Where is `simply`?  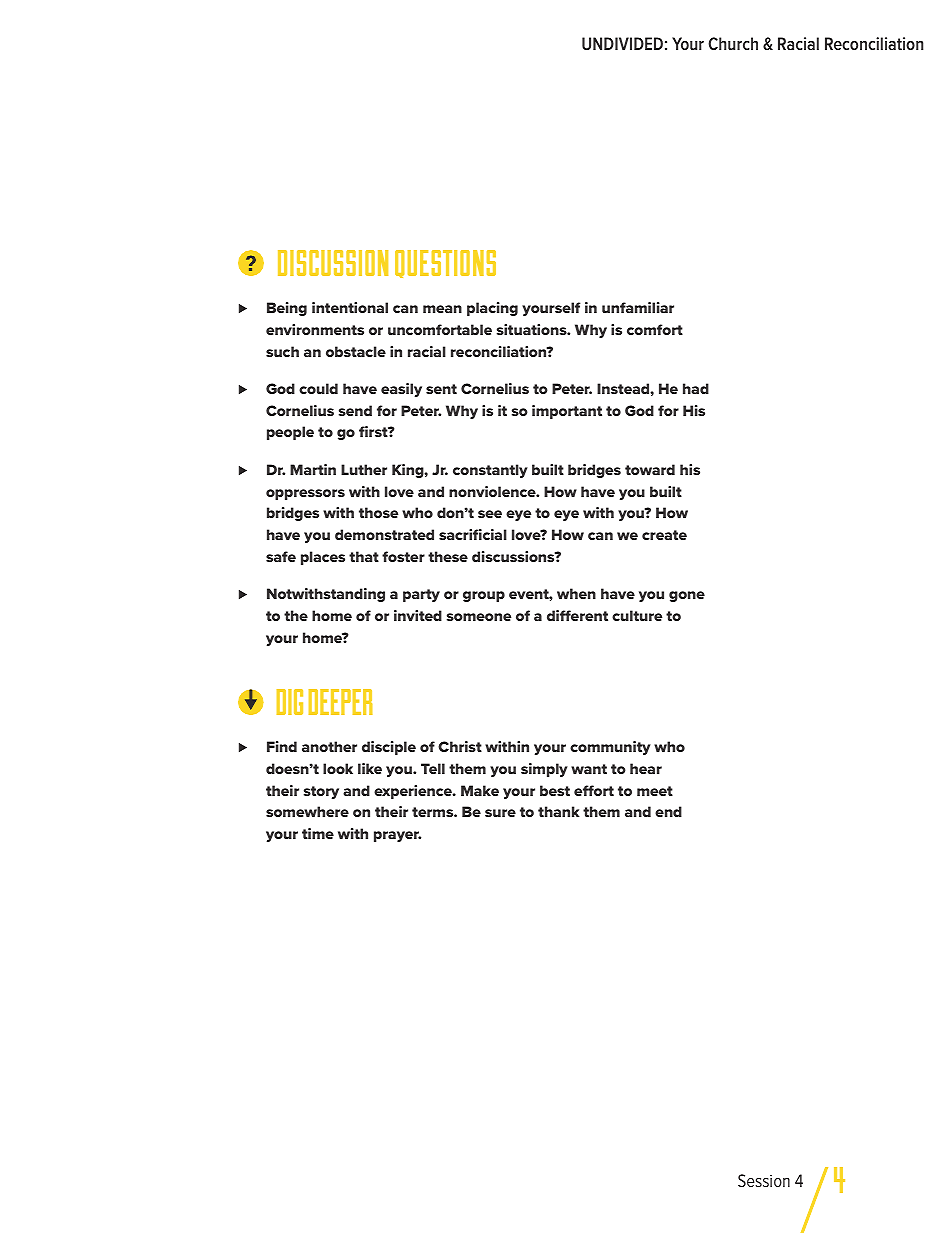
simply is located at coordinates (544, 770).
